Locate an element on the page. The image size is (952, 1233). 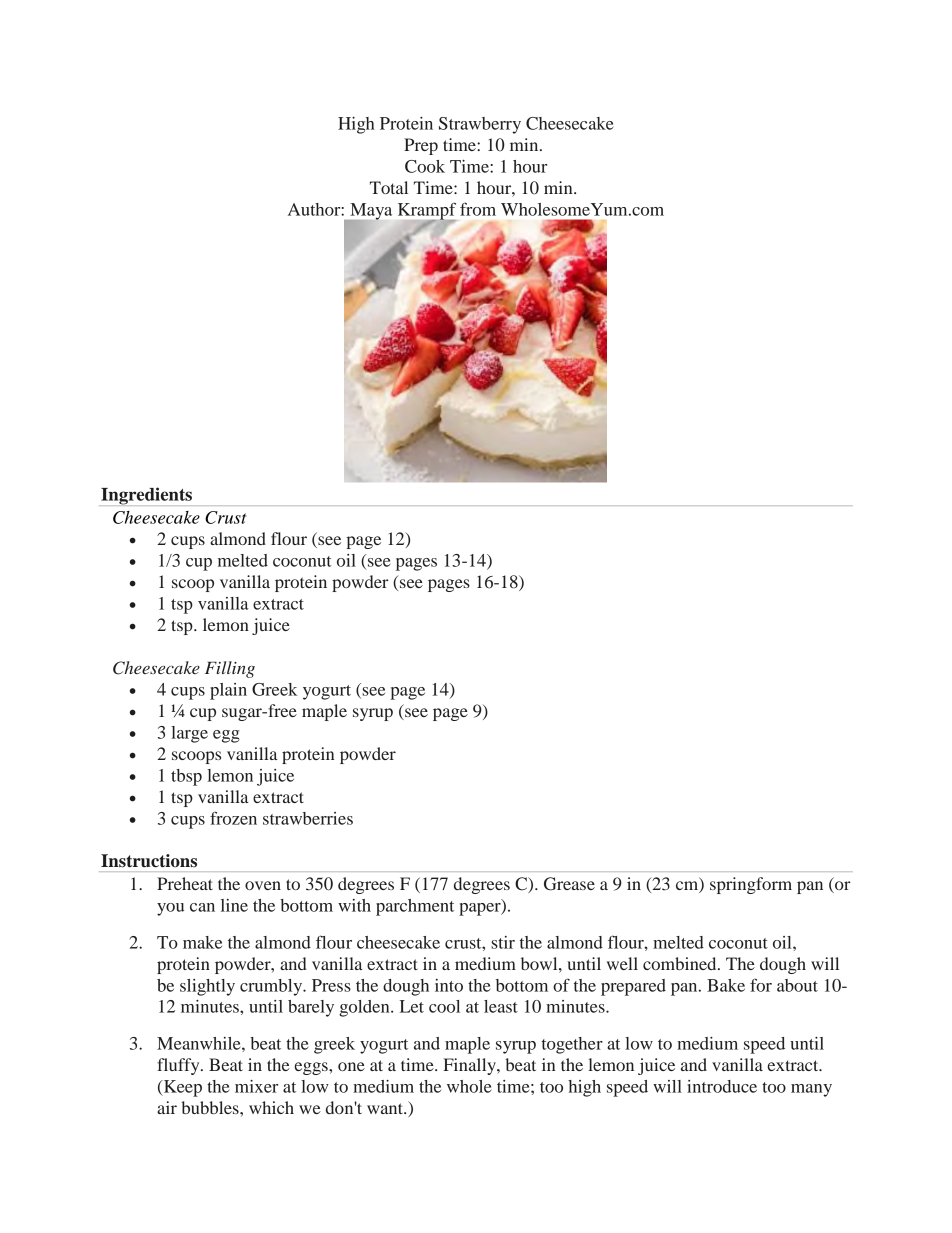
Finally is located at coordinates (470, 1066).
